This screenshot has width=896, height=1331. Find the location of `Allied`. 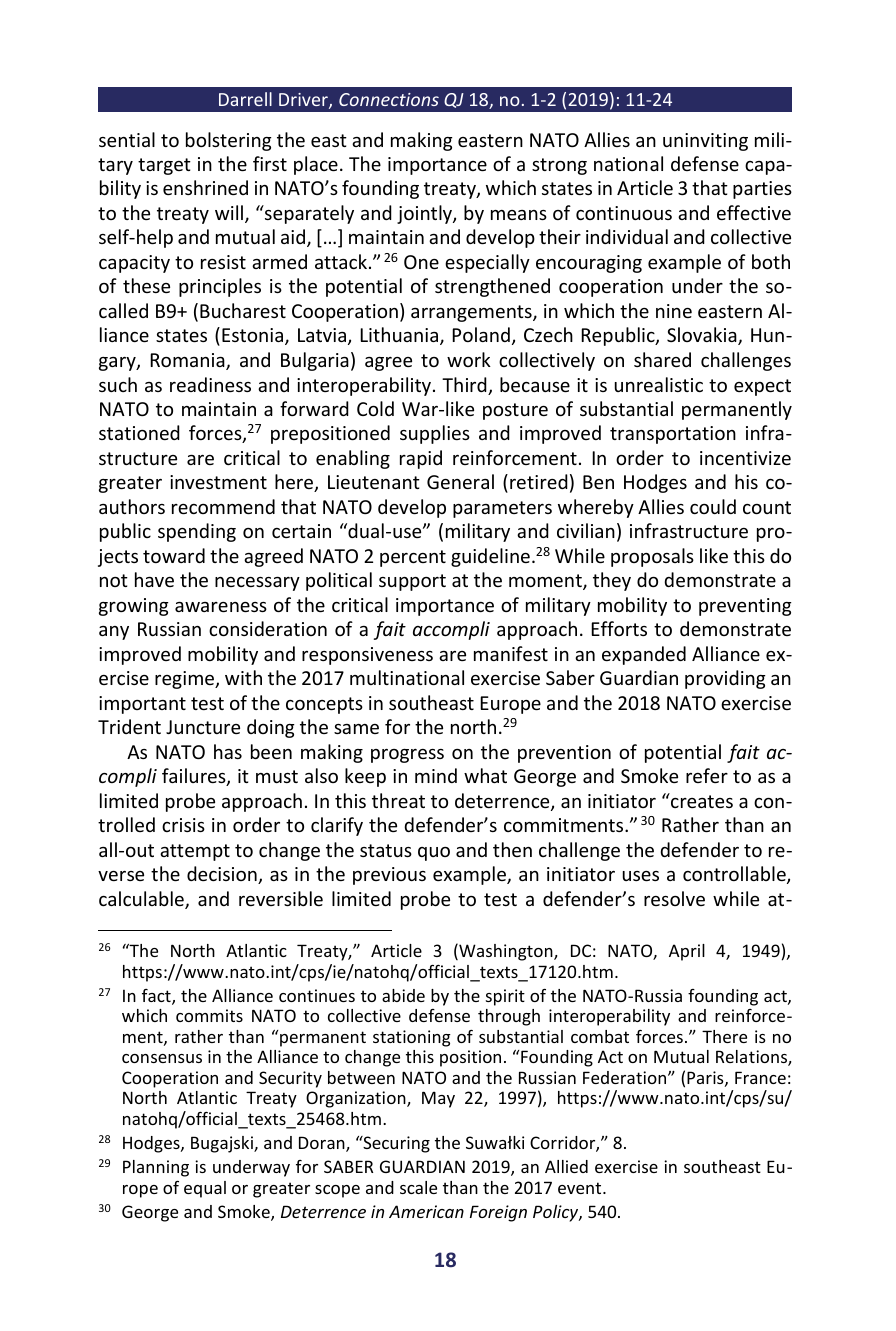

Allied is located at coordinates (566, 1166).
